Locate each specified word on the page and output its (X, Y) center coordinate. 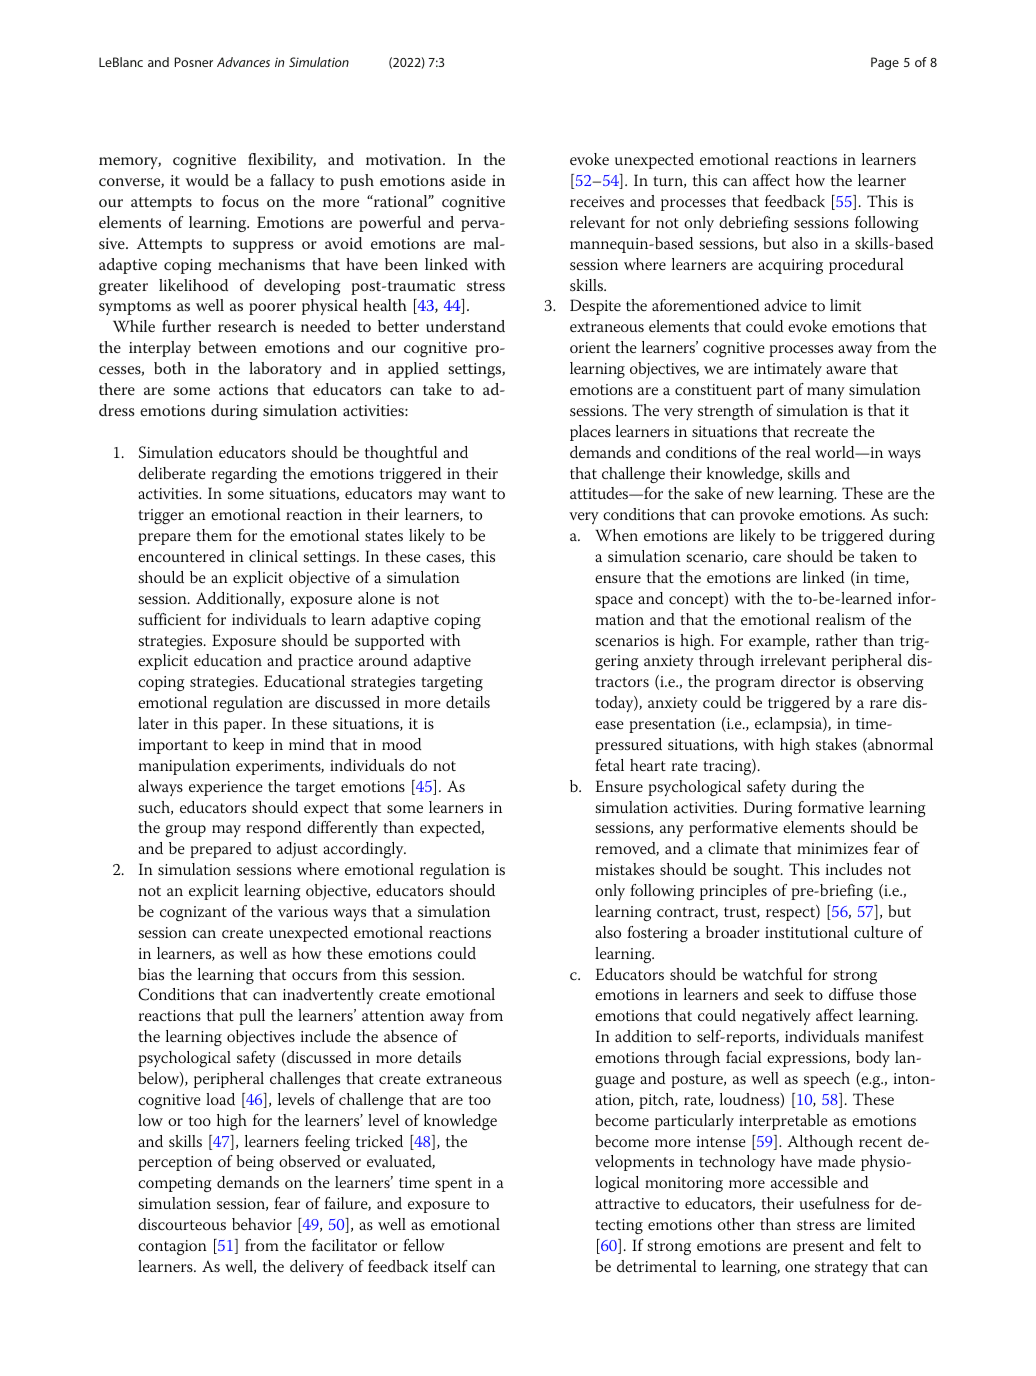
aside (468, 180)
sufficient (169, 619)
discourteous (182, 1224)
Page (885, 63)
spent (453, 1185)
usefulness (834, 1203)
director (808, 681)
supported (389, 642)
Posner (194, 62)
